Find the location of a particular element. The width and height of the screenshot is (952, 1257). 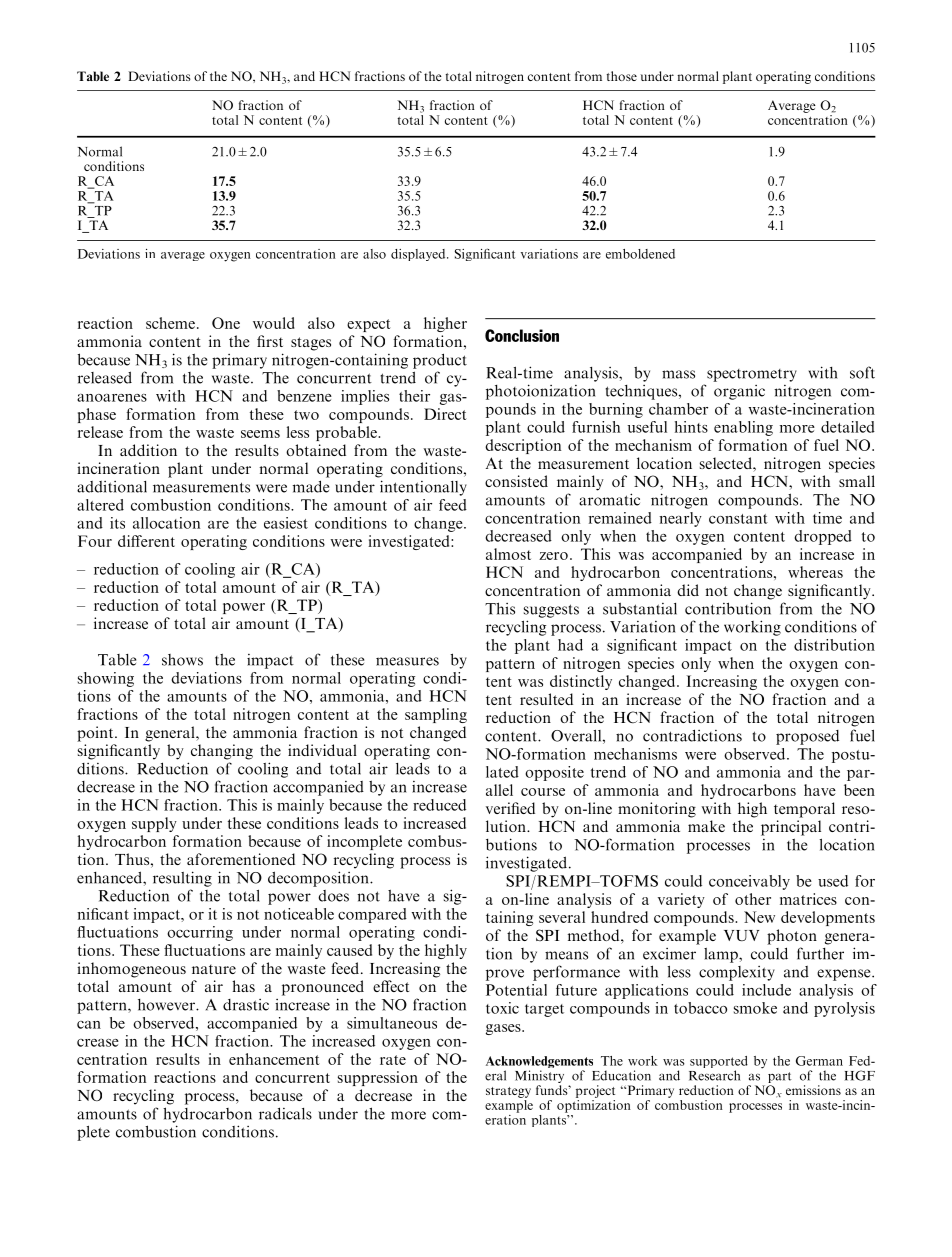

enhancement is located at coordinates (274, 1059).
